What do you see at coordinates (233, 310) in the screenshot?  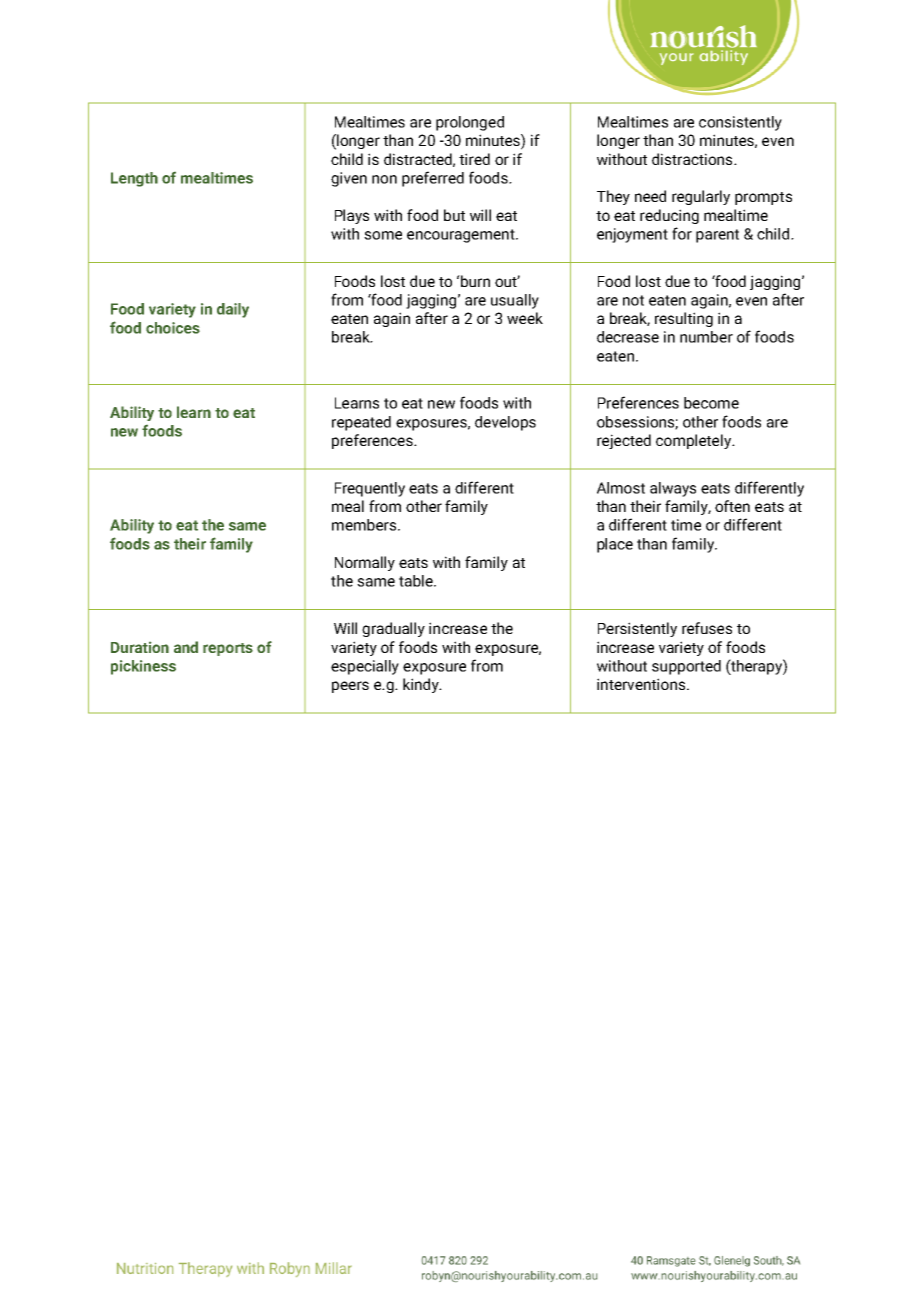 I see `daily` at bounding box center [233, 310].
